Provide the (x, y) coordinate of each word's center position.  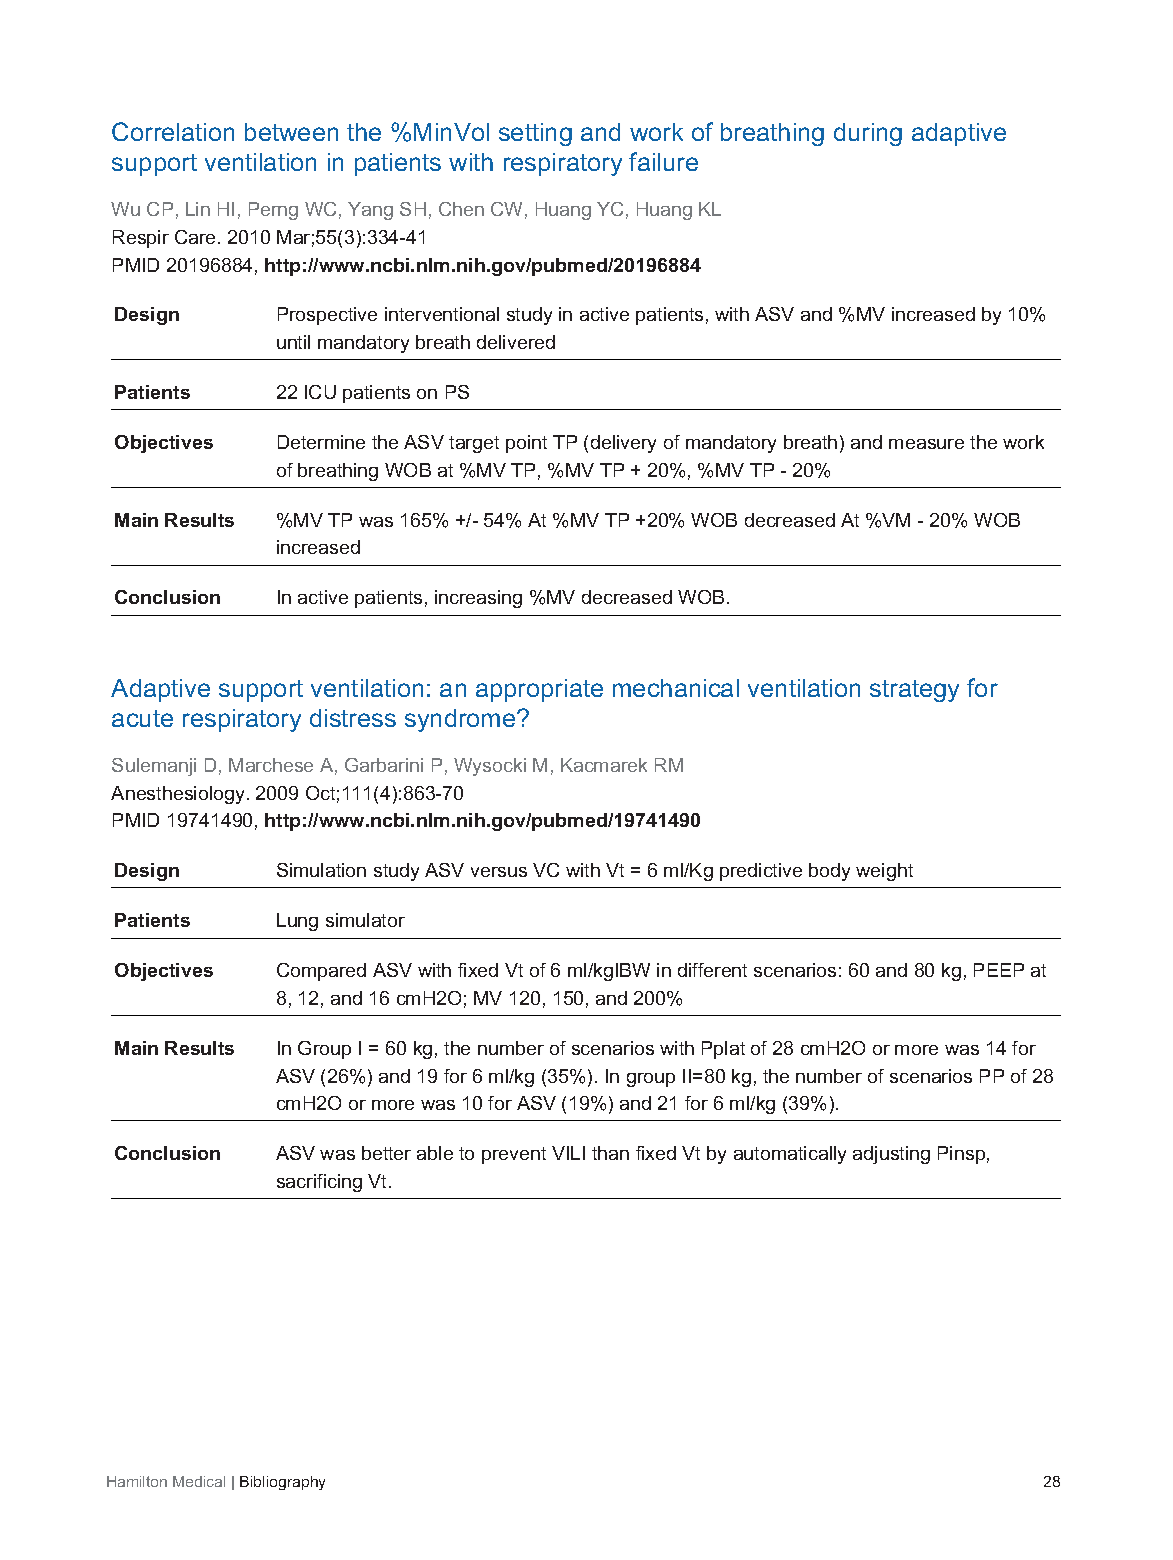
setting (535, 134)
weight (884, 872)
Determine (321, 442)
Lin (198, 209)
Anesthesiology (177, 795)
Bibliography (282, 1483)
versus (499, 872)
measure (926, 444)
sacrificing (319, 1183)
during (868, 134)
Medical (199, 1481)
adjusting (891, 1155)
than (610, 1153)
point (526, 444)
